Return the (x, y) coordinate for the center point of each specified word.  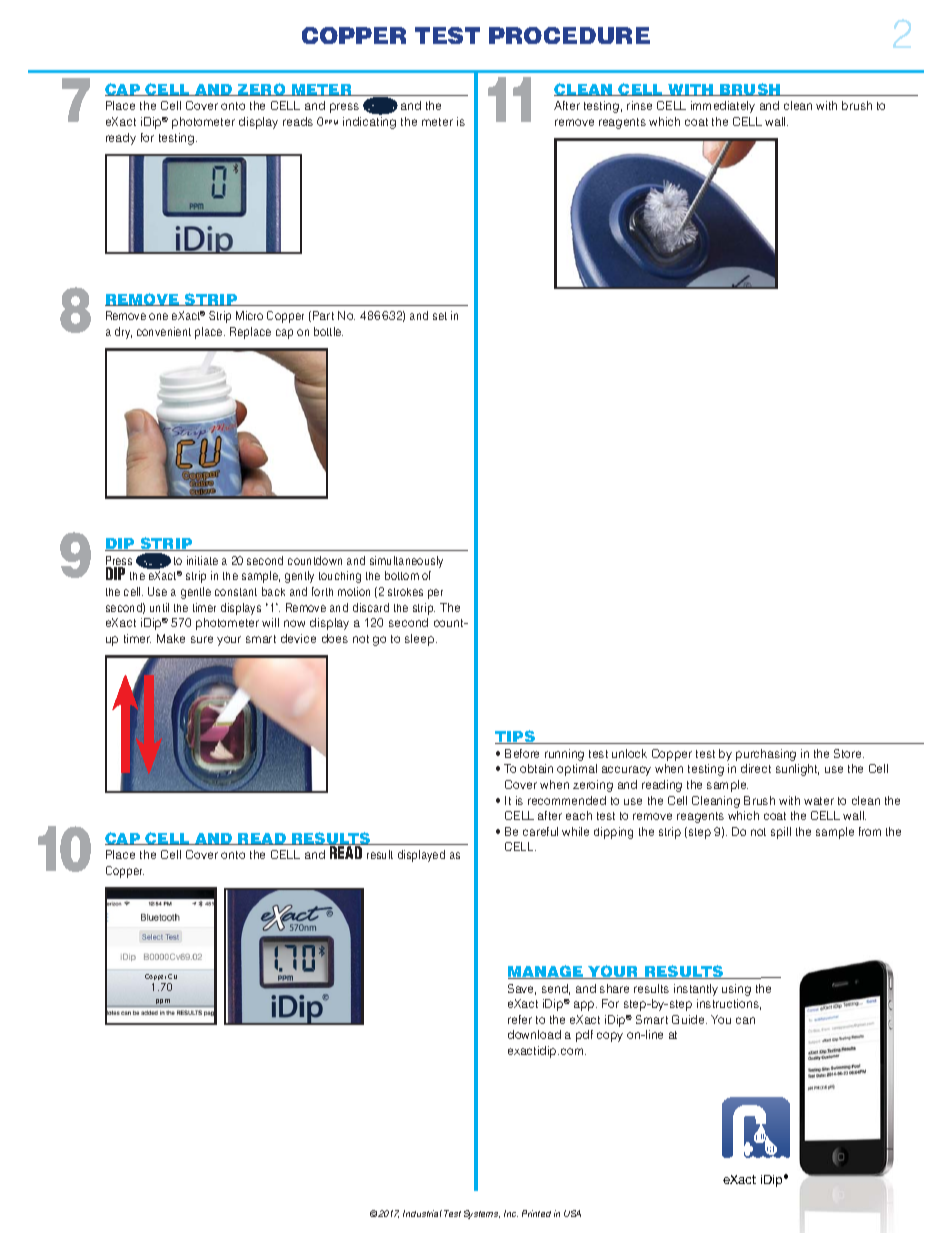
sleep (421, 640)
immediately (723, 107)
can (745, 1020)
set (440, 316)
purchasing (766, 755)
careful (540, 831)
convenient (164, 331)
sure (202, 639)
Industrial (422, 1213)
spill (781, 833)
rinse (639, 105)
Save (522, 989)
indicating (369, 123)
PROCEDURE (569, 35)
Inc (511, 1213)
